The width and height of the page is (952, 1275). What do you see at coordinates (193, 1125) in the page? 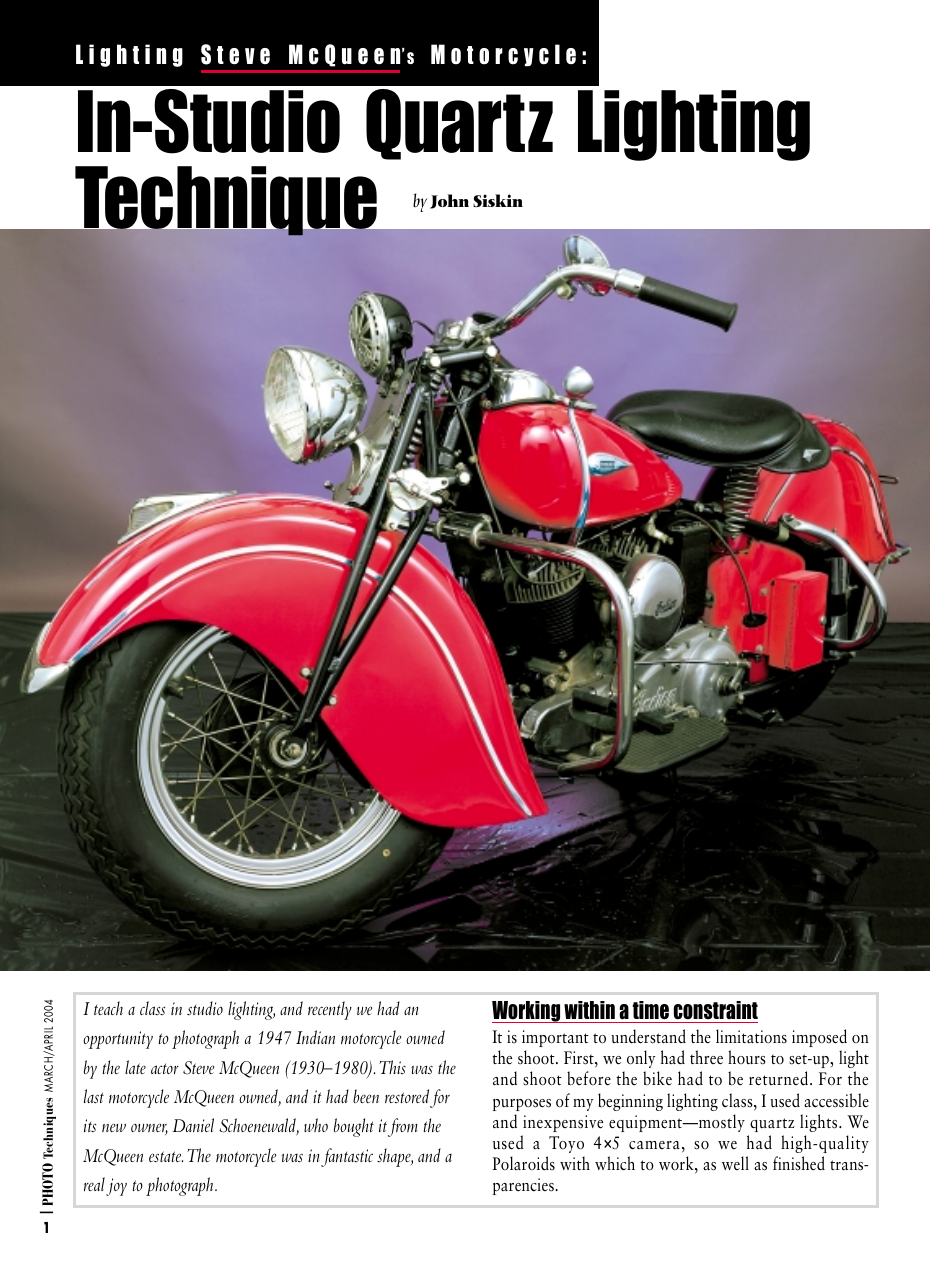
I see `Daniel` at bounding box center [193, 1125].
